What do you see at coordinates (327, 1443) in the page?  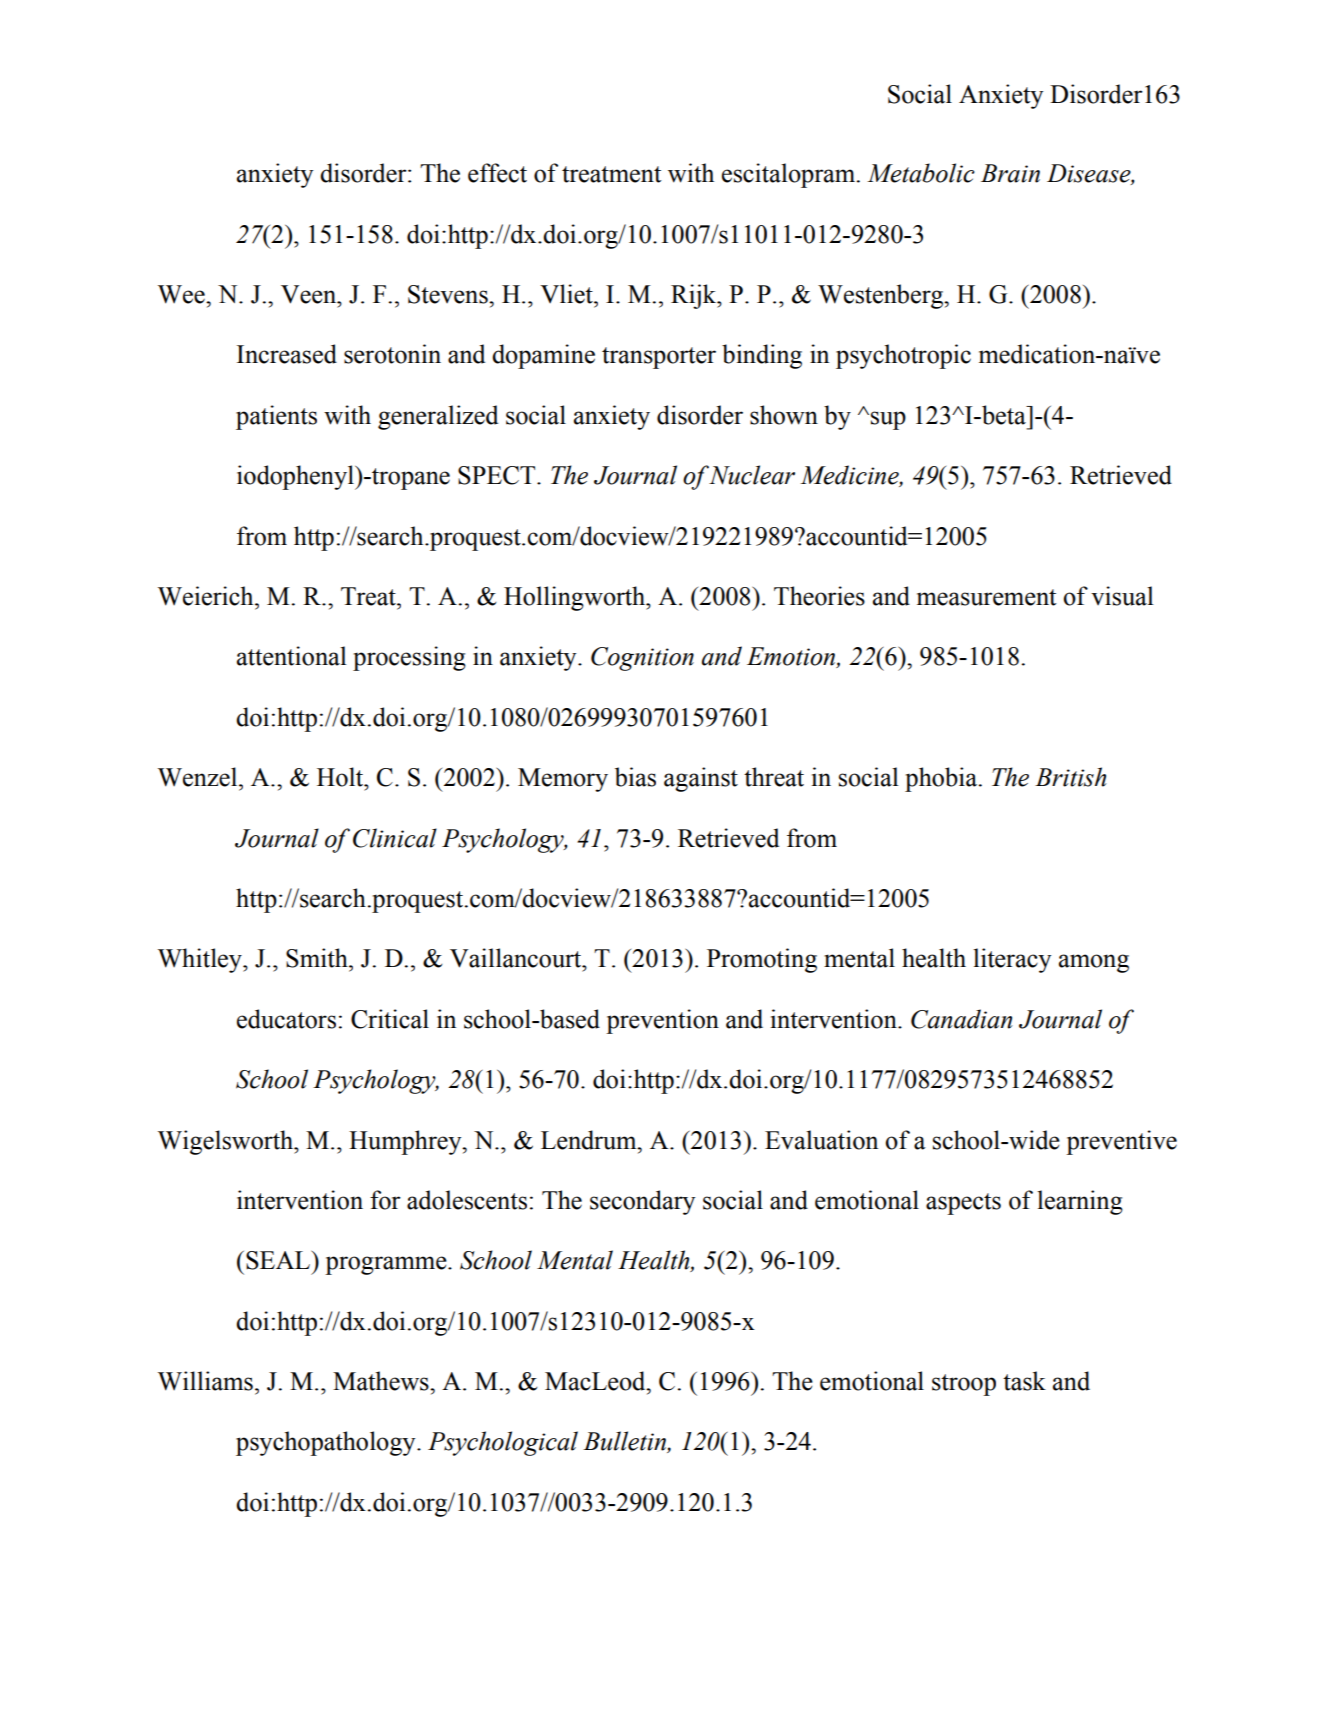 I see `psychopathology` at bounding box center [327, 1443].
